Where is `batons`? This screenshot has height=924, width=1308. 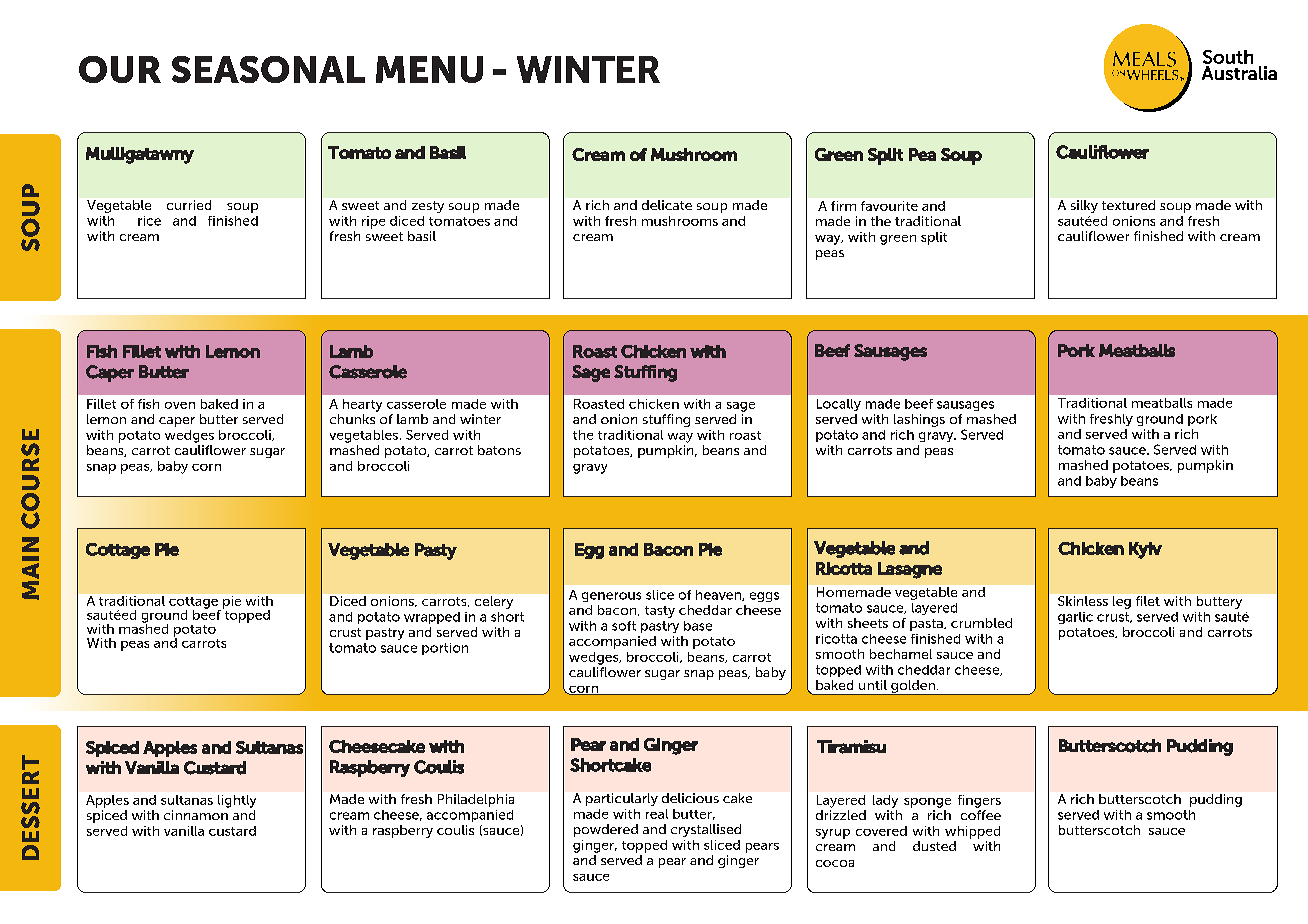 batons is located at coordinates (499, 450).
